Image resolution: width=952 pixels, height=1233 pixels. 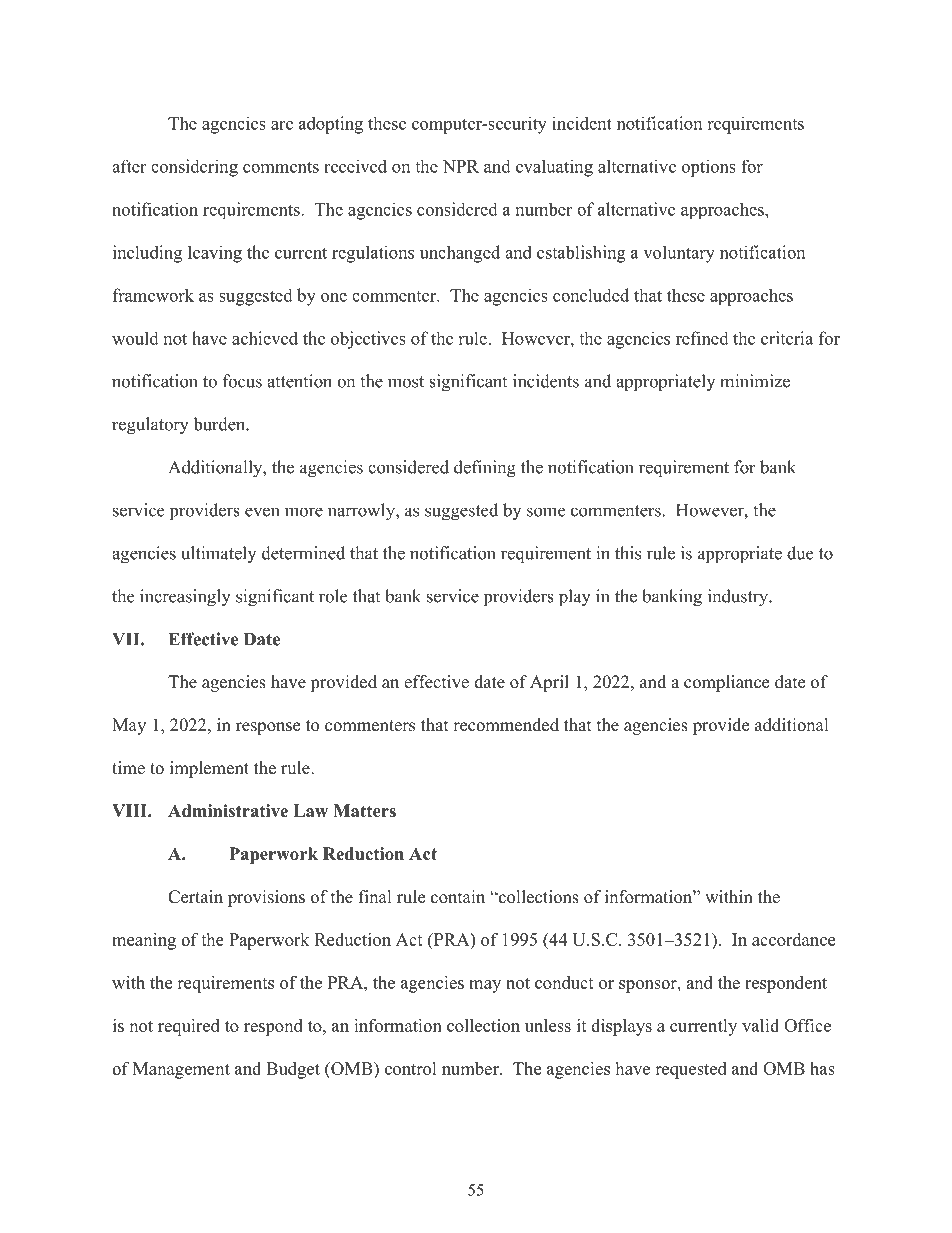 I want to click on role, so click(x=333, y=596).
